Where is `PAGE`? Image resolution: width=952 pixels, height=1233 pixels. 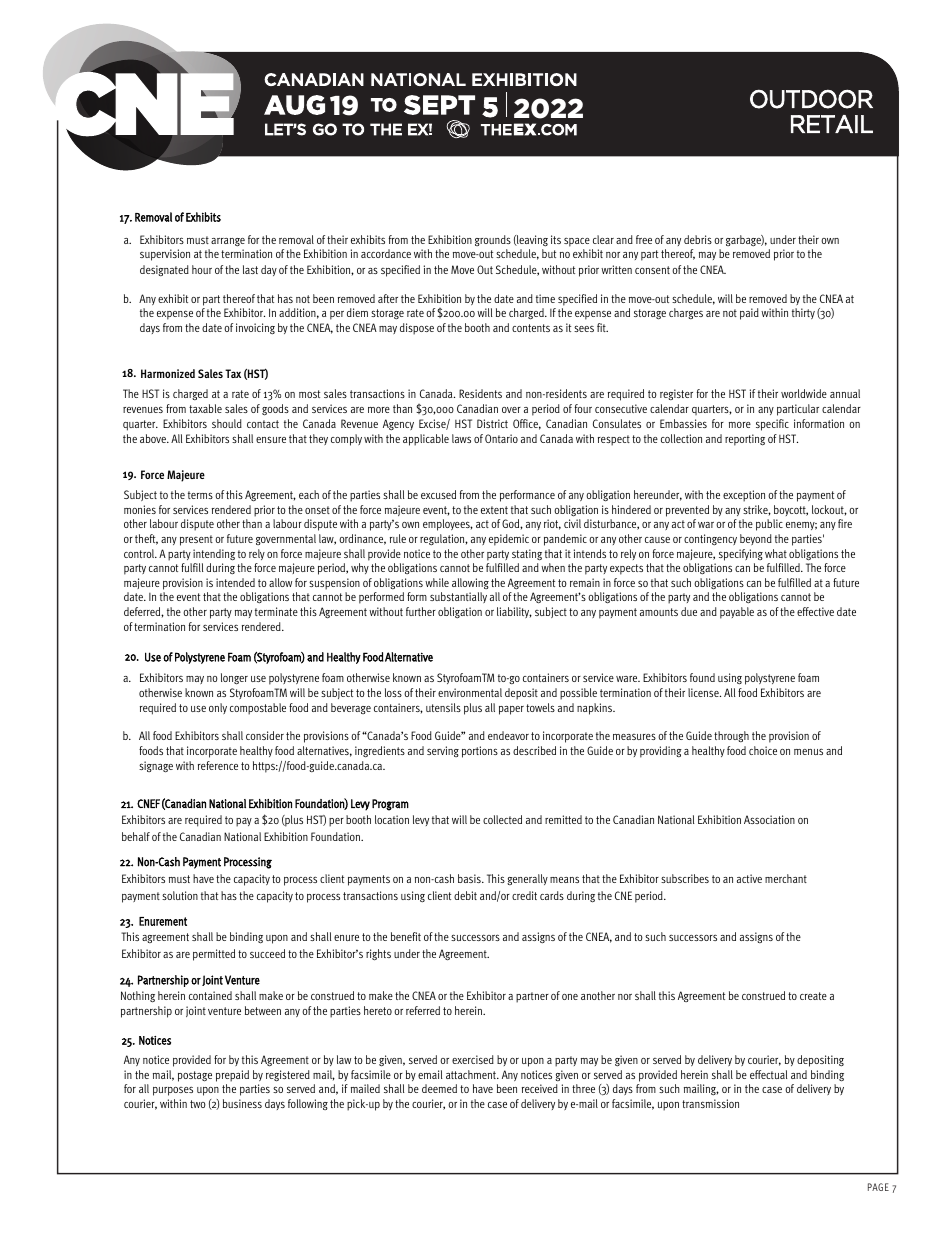
PAGE is located at coordinates (878, 1187).
